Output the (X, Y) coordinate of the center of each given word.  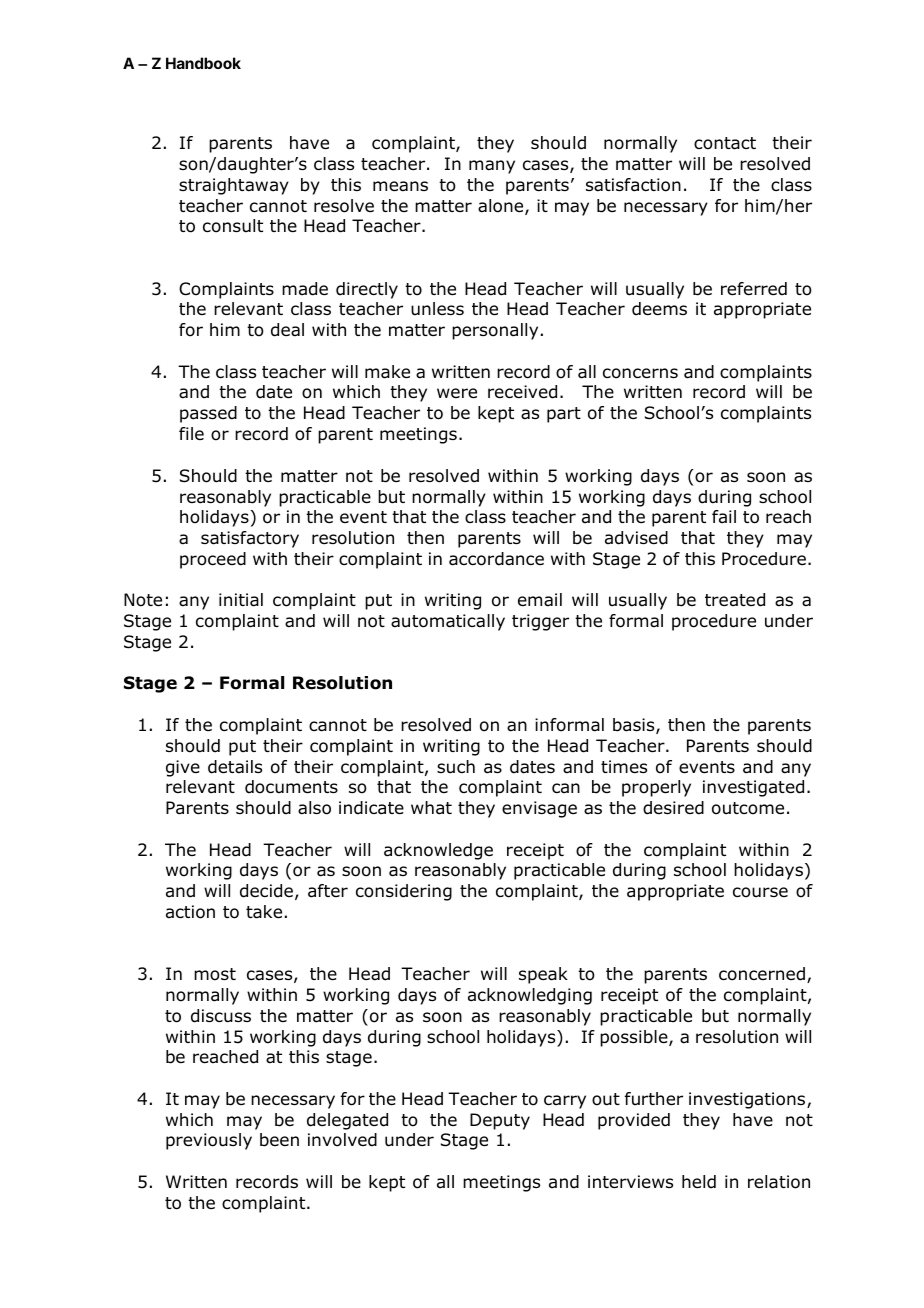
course (760, 892)
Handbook (203, 63)
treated (735, 600)
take (264, 912)
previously (209, 1141)
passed (208, 414)
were (457, 393)
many (492, 167)
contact (725, 143)
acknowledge (438, 851)
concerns (640, 373)
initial (241, 600)
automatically (448, 622)
